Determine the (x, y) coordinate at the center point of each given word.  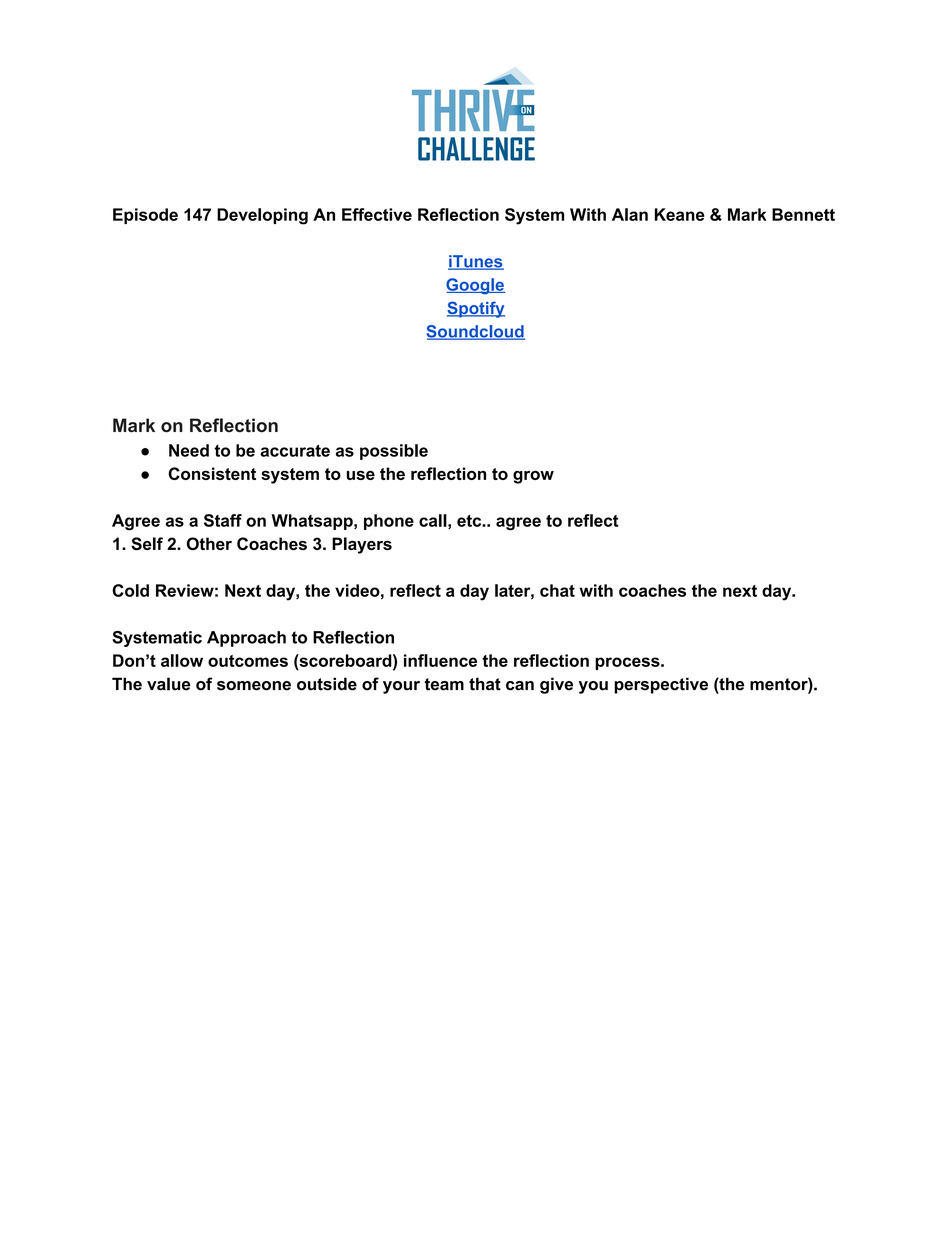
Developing (262, 216)
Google (475, 286)
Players (362, 545)
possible (394, 452)
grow (533, 477)
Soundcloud (475, 332)
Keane (680, 214)
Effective (377, 214)
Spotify (476, 309)
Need (189, 450)
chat (557, 590)
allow (182, 660)
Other (209, 543)
